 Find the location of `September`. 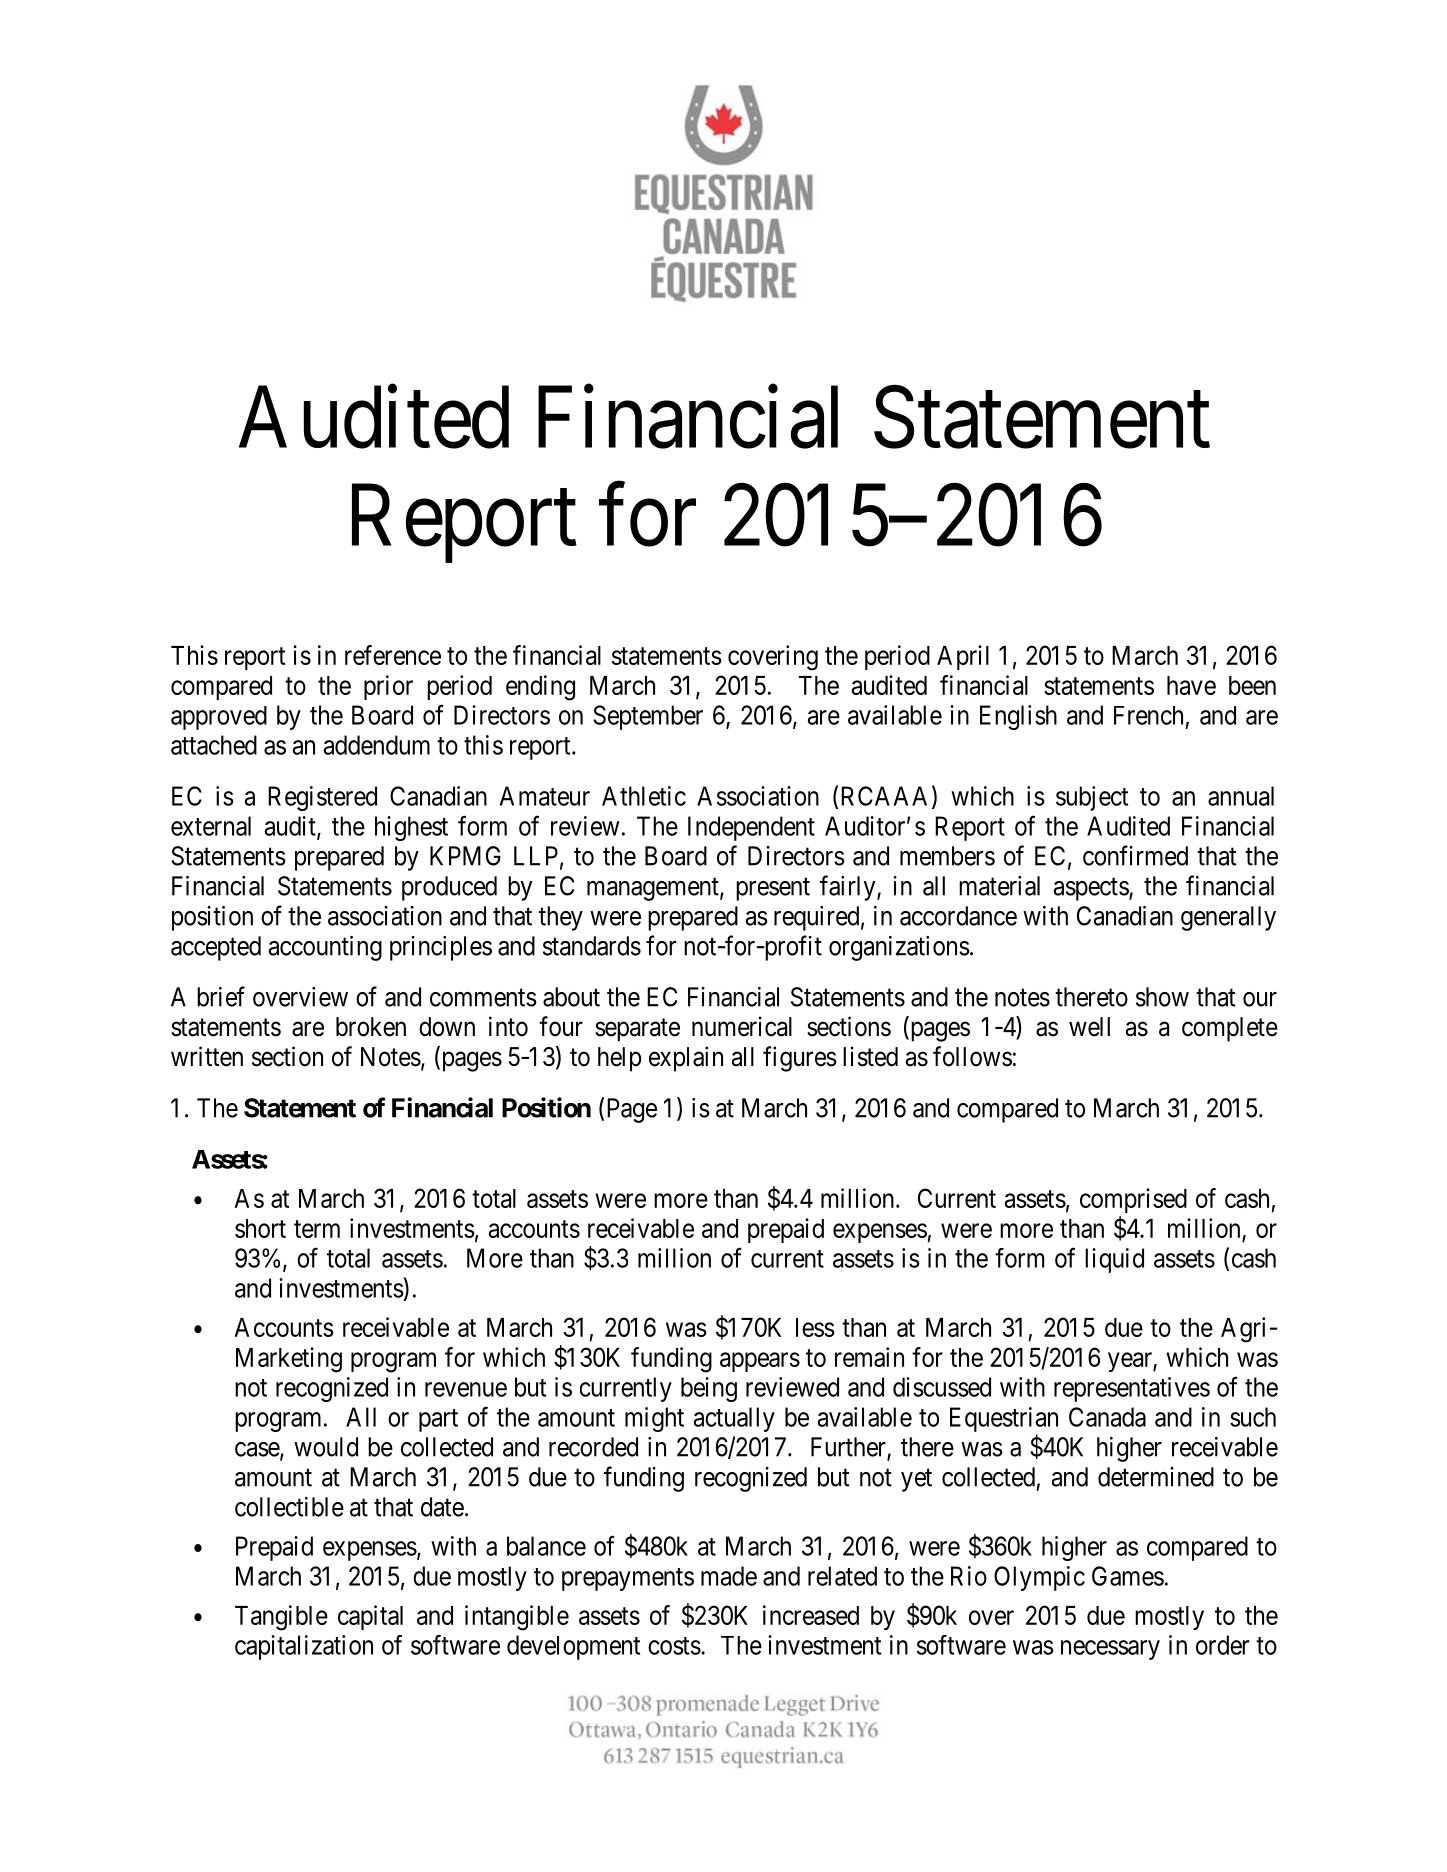

September is located at coordinates (648, 717).
